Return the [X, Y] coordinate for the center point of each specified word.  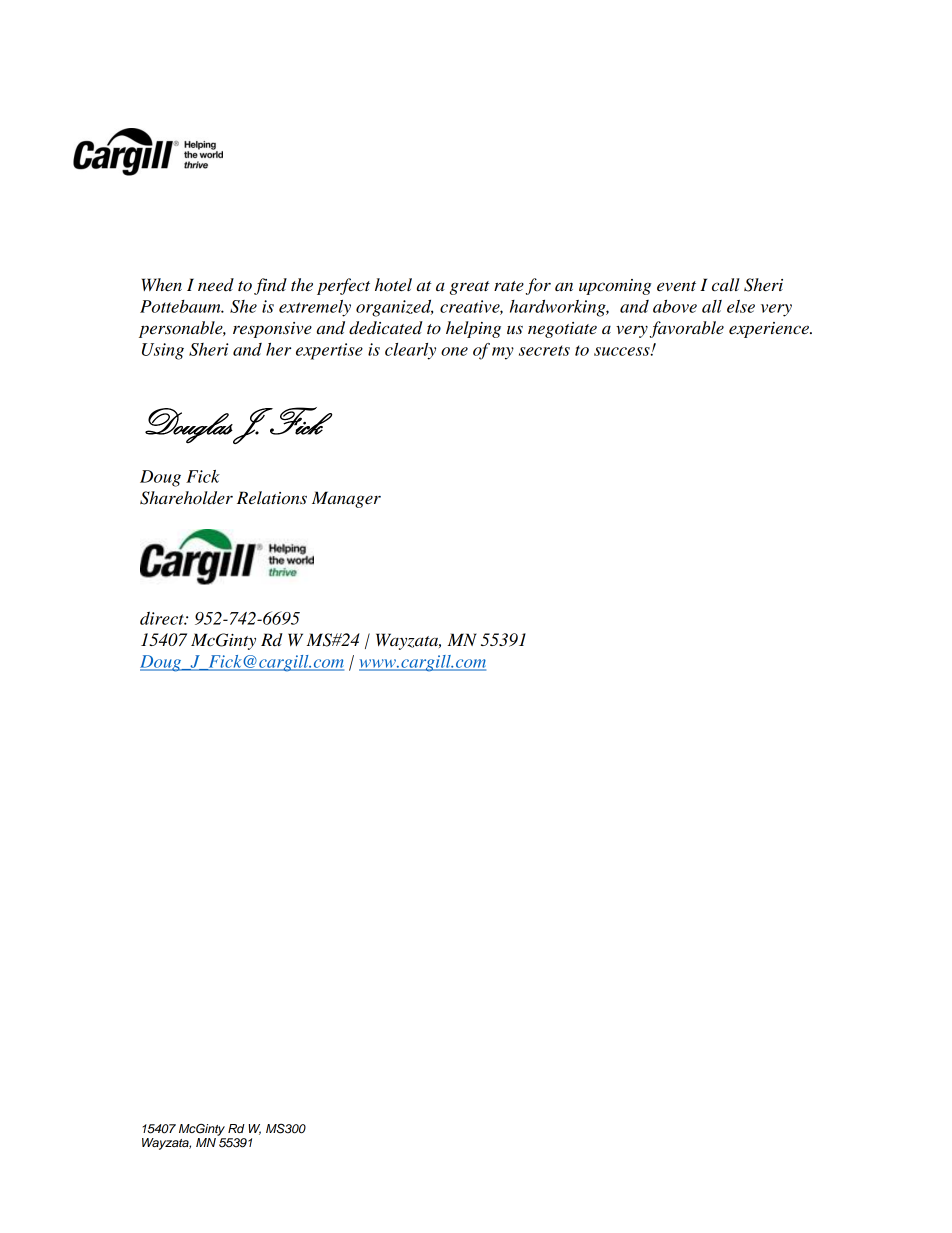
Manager [346, 499]
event [676, 286]
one [454, 351]
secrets [544, 350]
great [470, 288]
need [216, 285]
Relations [272, 498]
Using [163, 351]
